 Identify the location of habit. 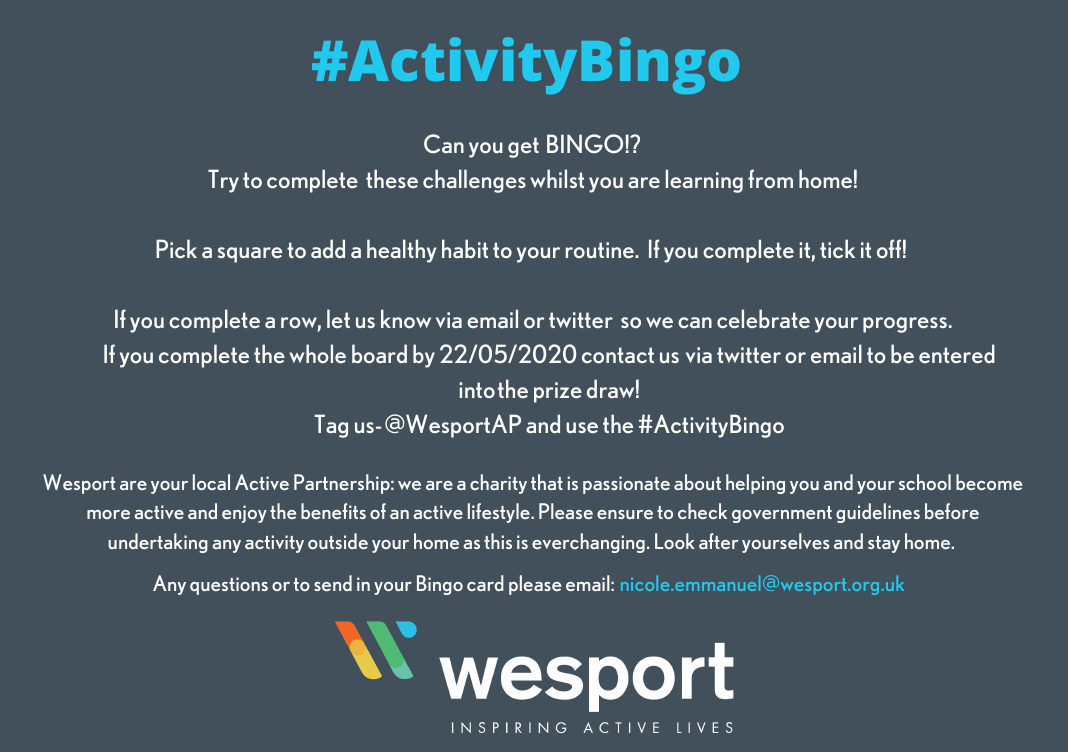
(465, 248).
